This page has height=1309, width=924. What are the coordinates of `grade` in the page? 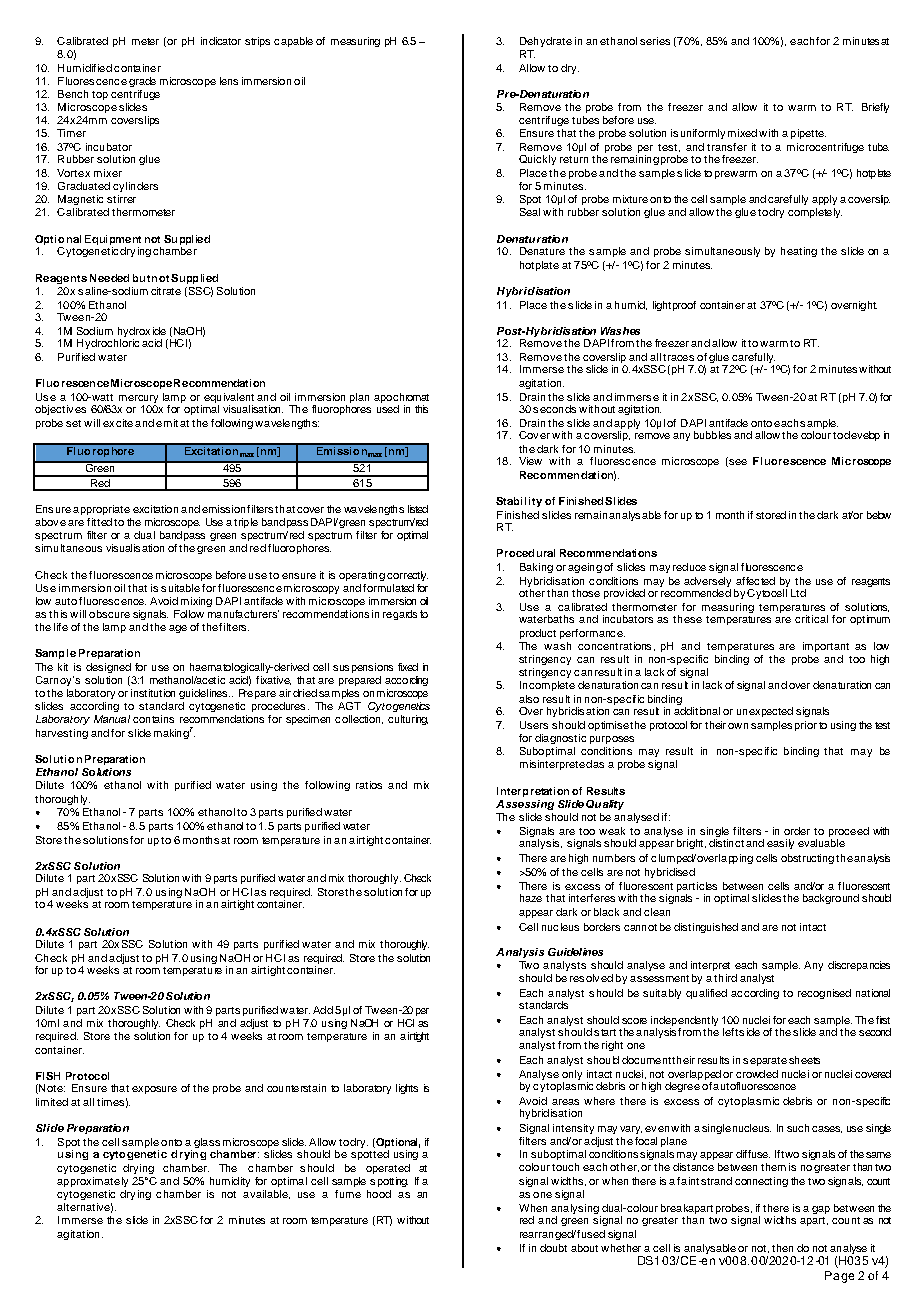 It's located at (142, 82).
